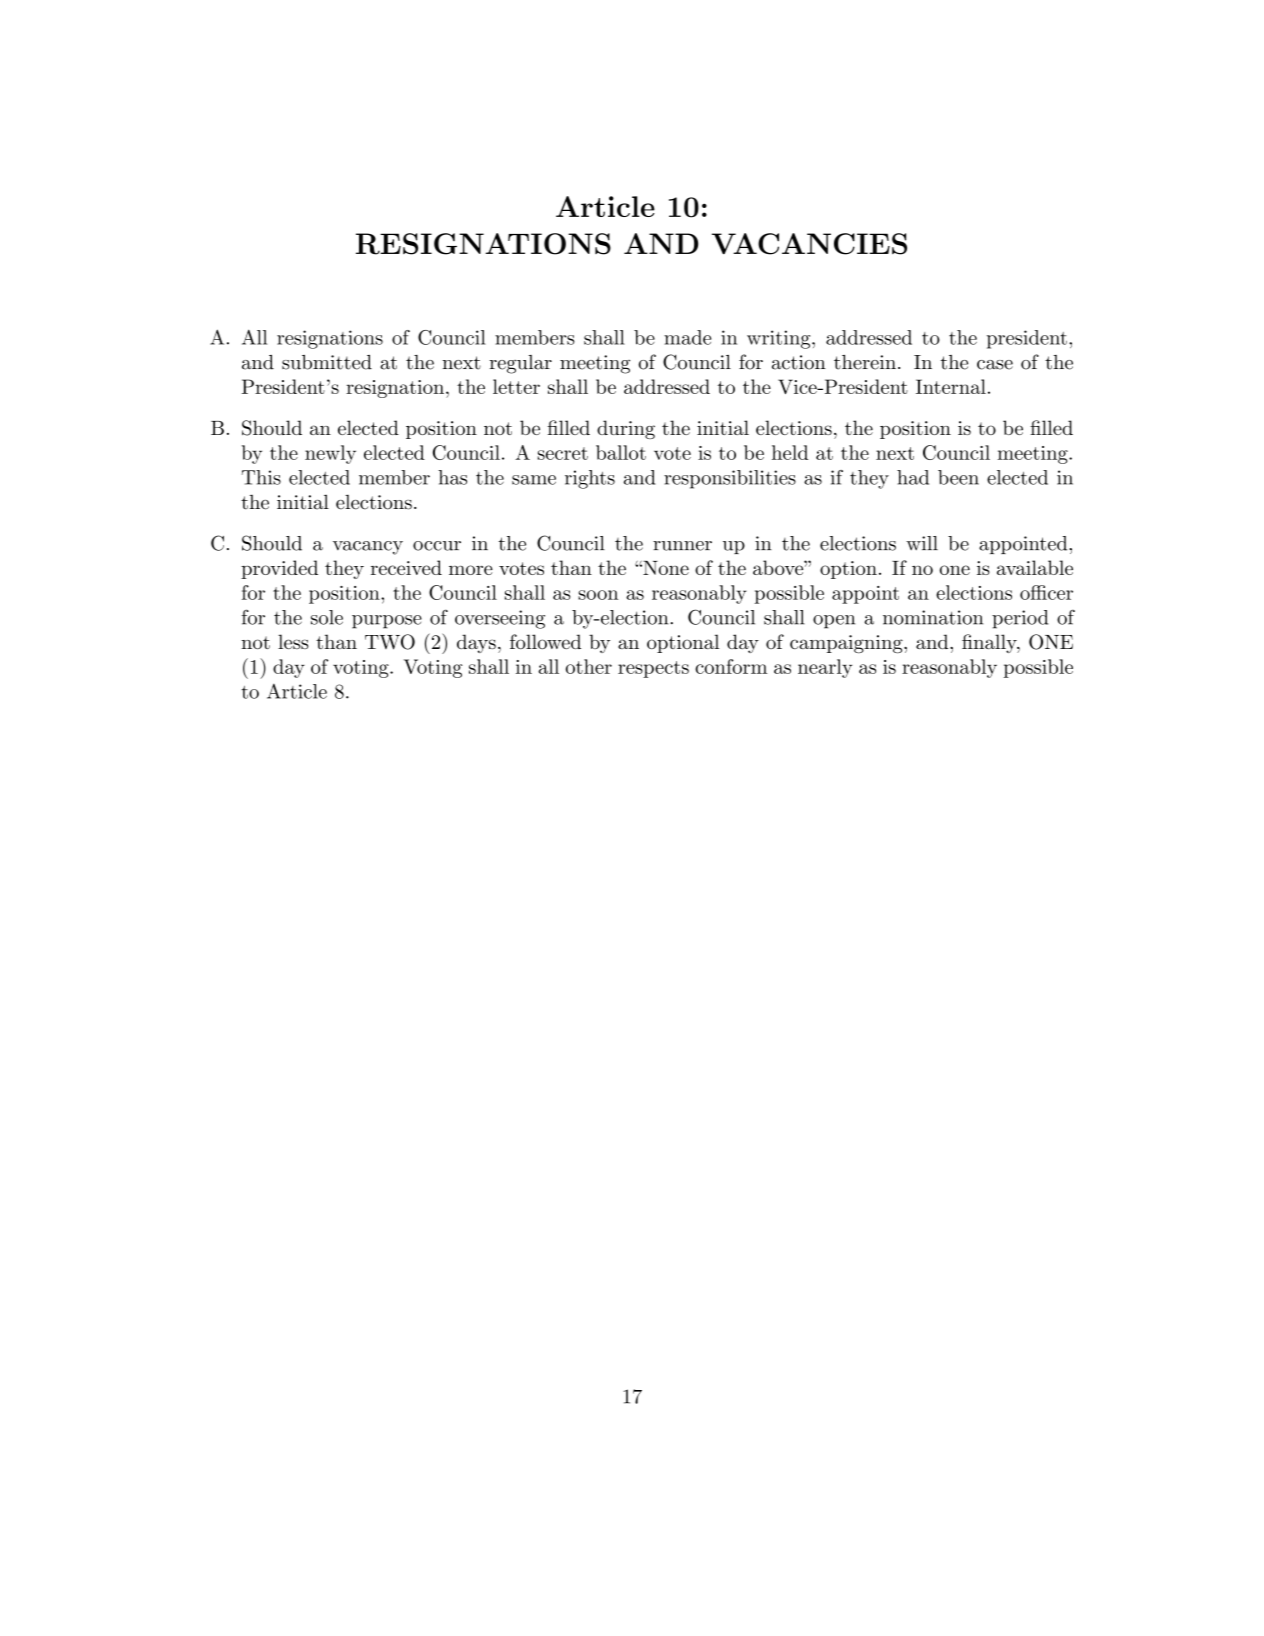  Describe the element at coordinates (847, 644) in the screenshot. I see `campaigning` at that location.
